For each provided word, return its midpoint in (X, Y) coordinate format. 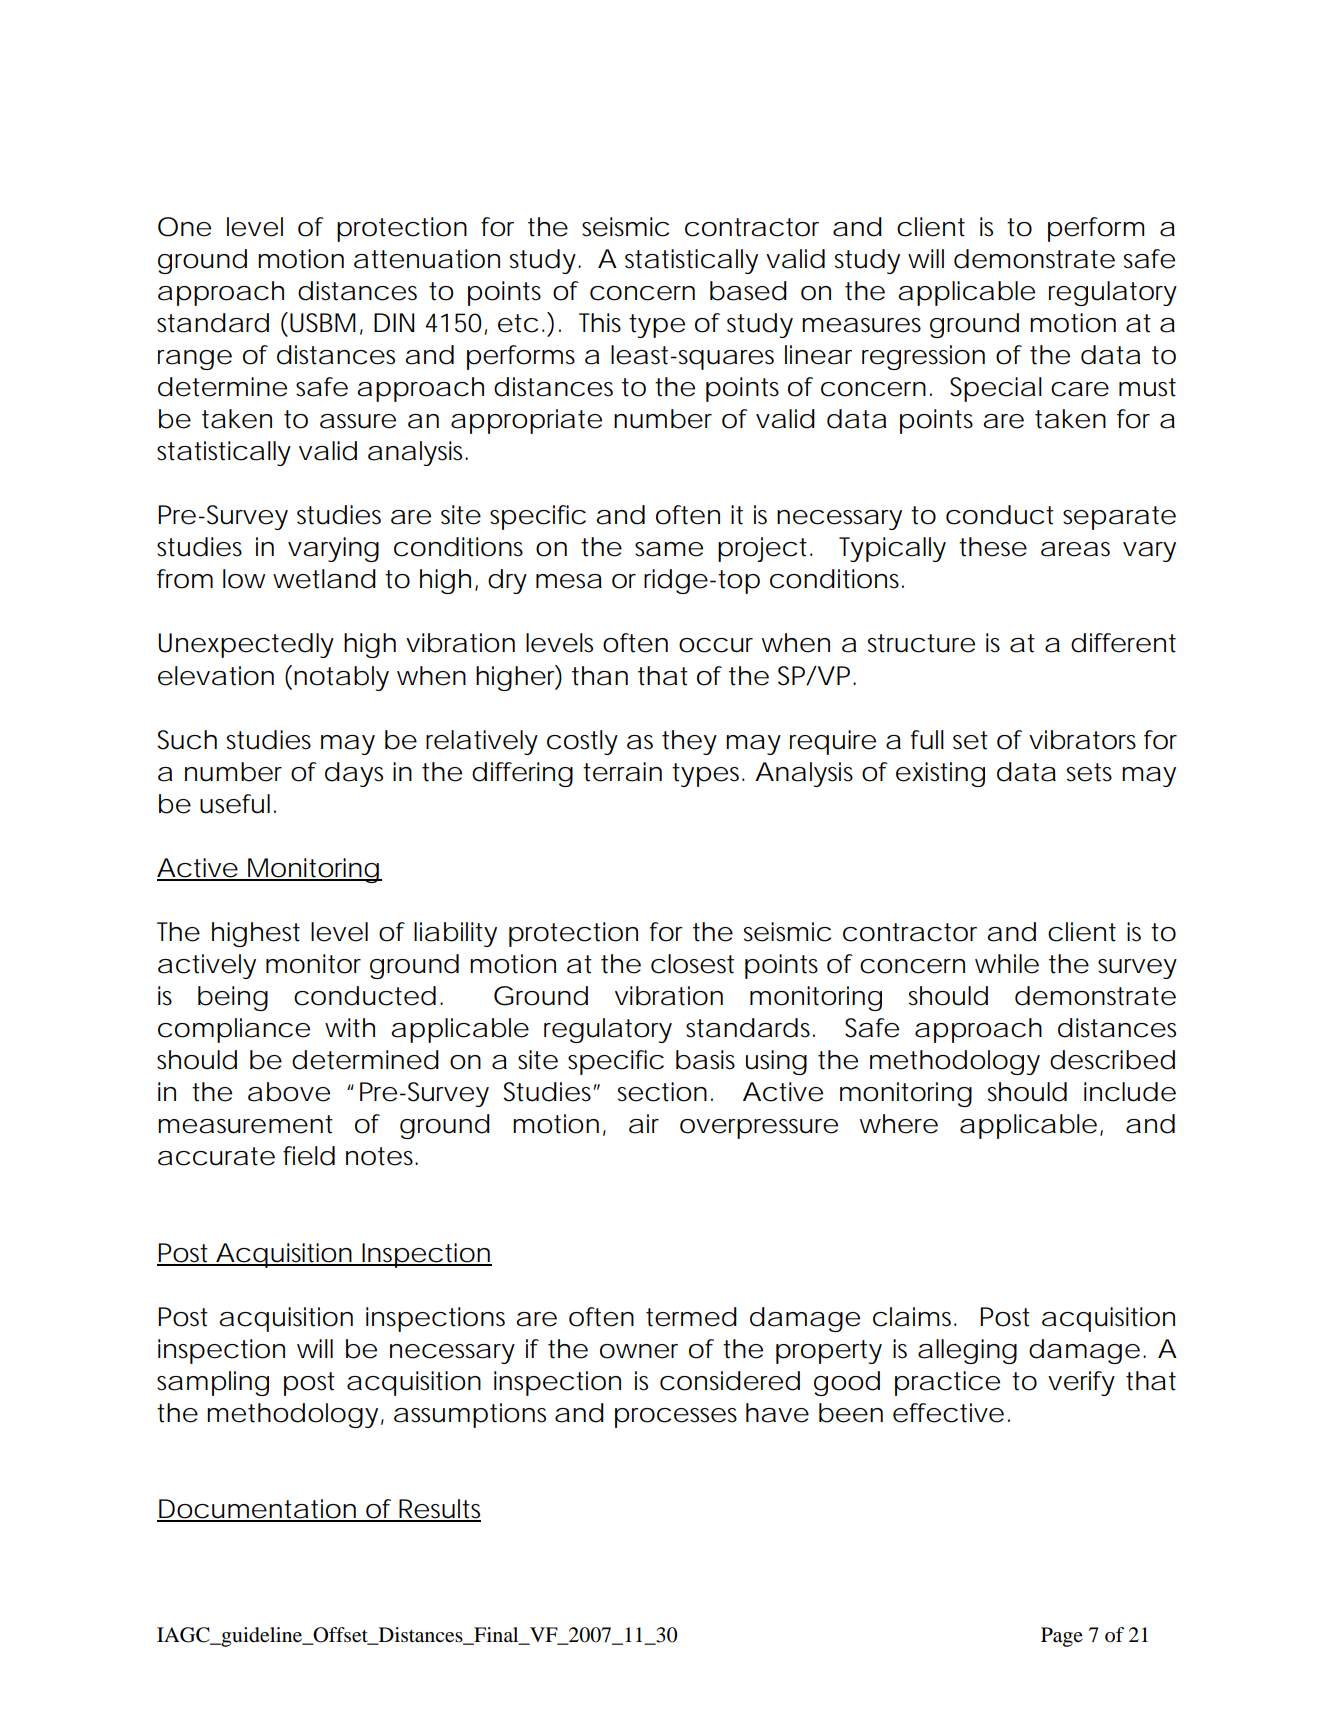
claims (912, 1317)
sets (1089, 772)
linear (818, 355)
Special (996, 389)
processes (676, 1418)
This (600, 323)
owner (639, 1351)
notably (341, 678)
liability (455, 934)
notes (381, 1156)
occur (716, 645)
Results (439, 1510)
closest (692, 964)
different (1123, 643)
